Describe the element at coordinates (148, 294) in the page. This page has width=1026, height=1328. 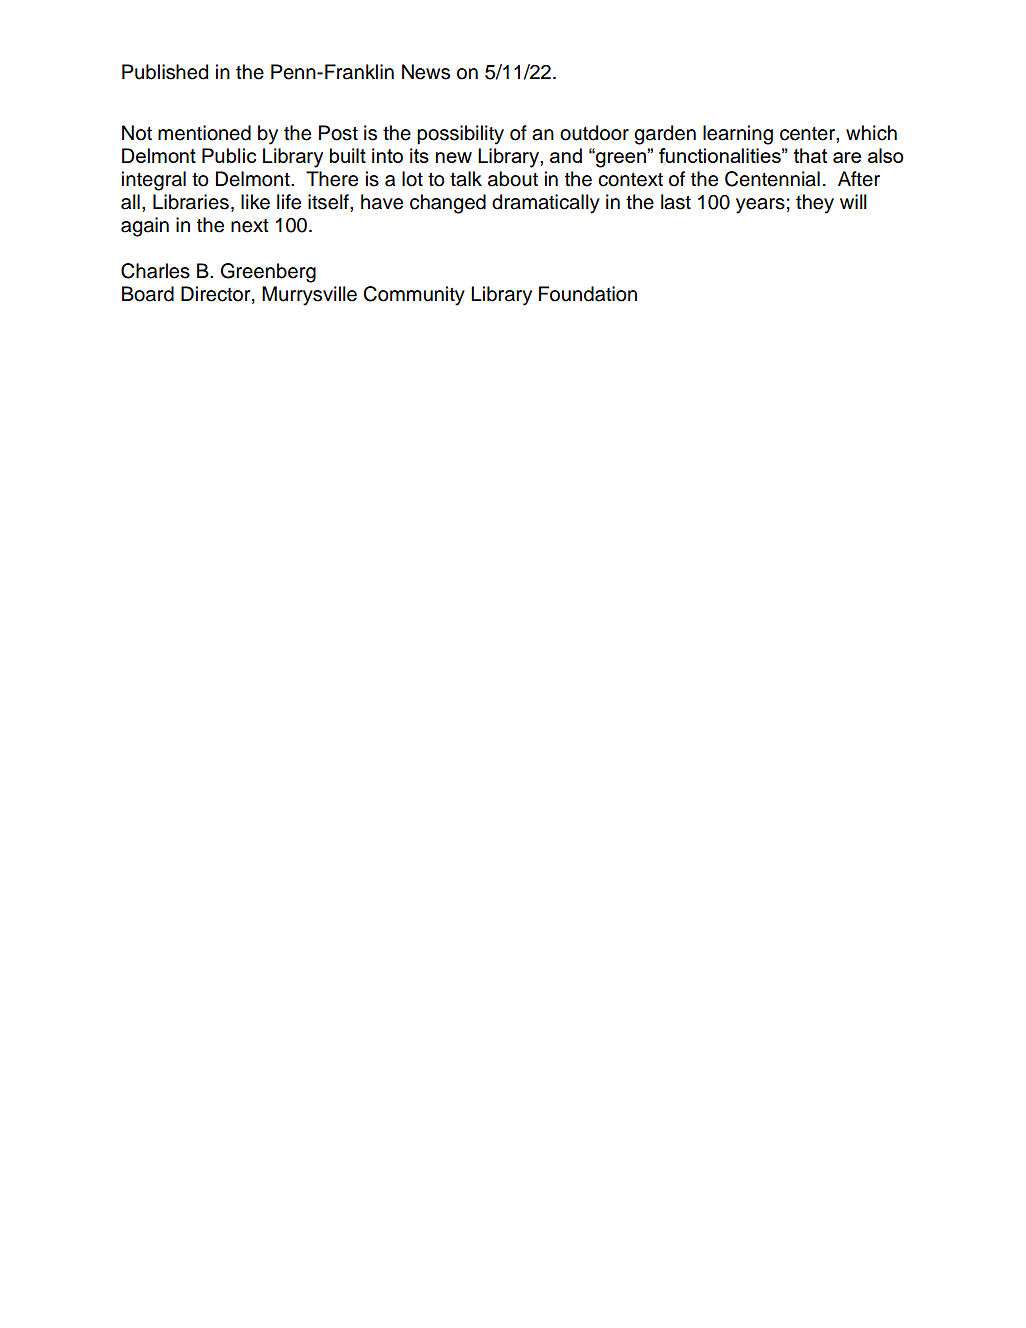
I see `Board` at that location.
